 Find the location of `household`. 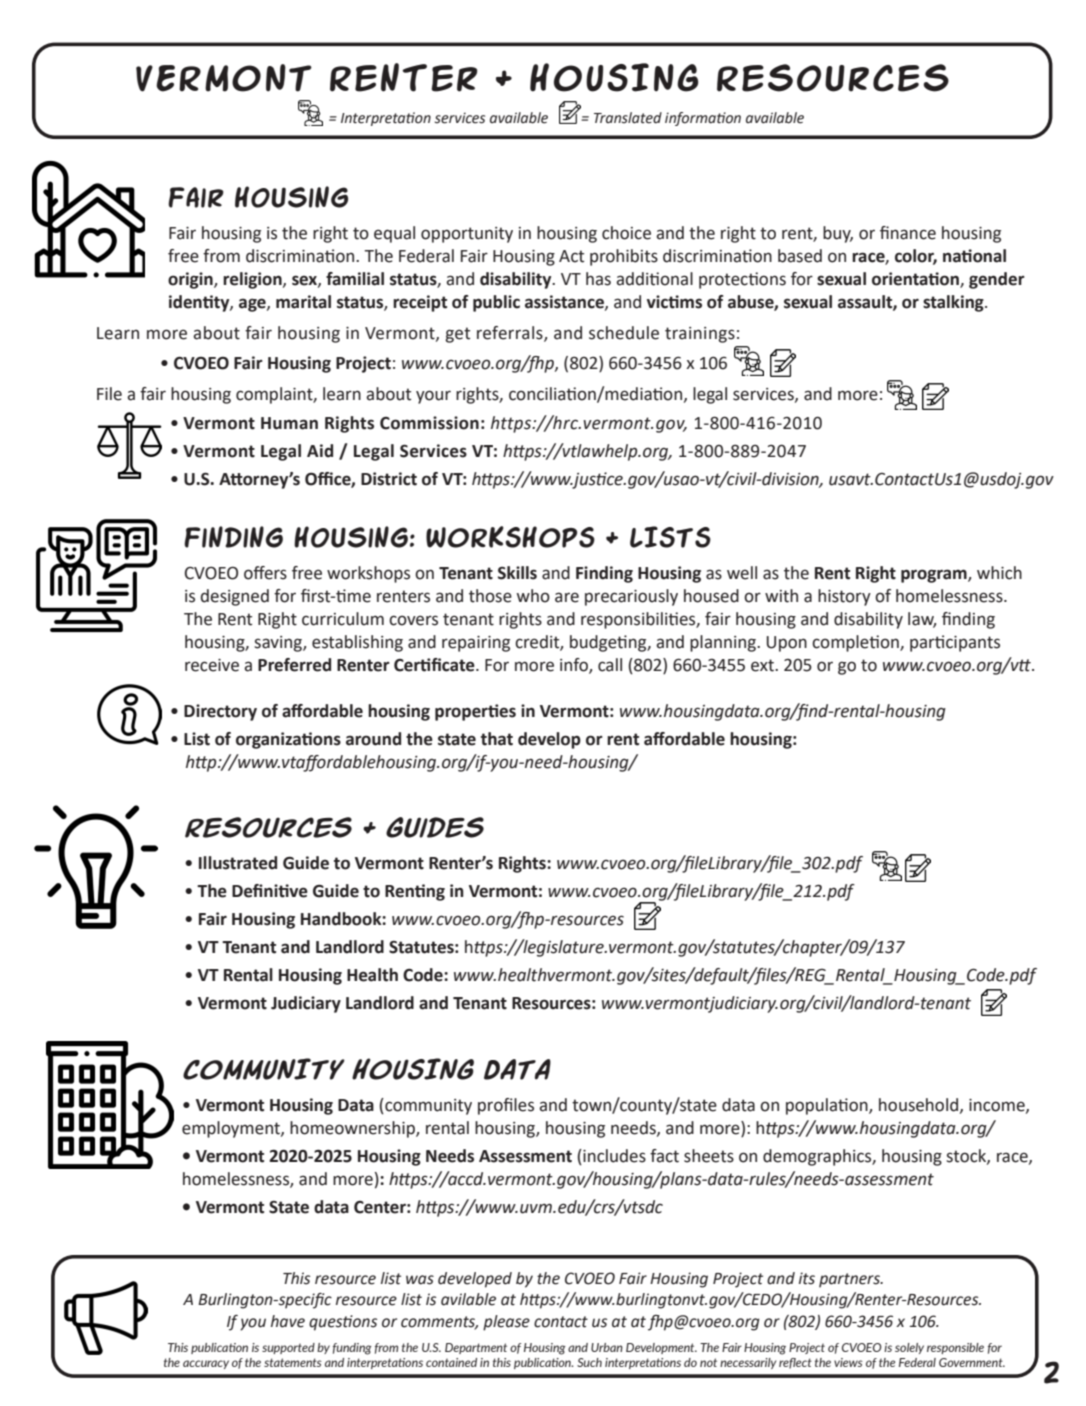

household is located at coordinates (918, 1105).
